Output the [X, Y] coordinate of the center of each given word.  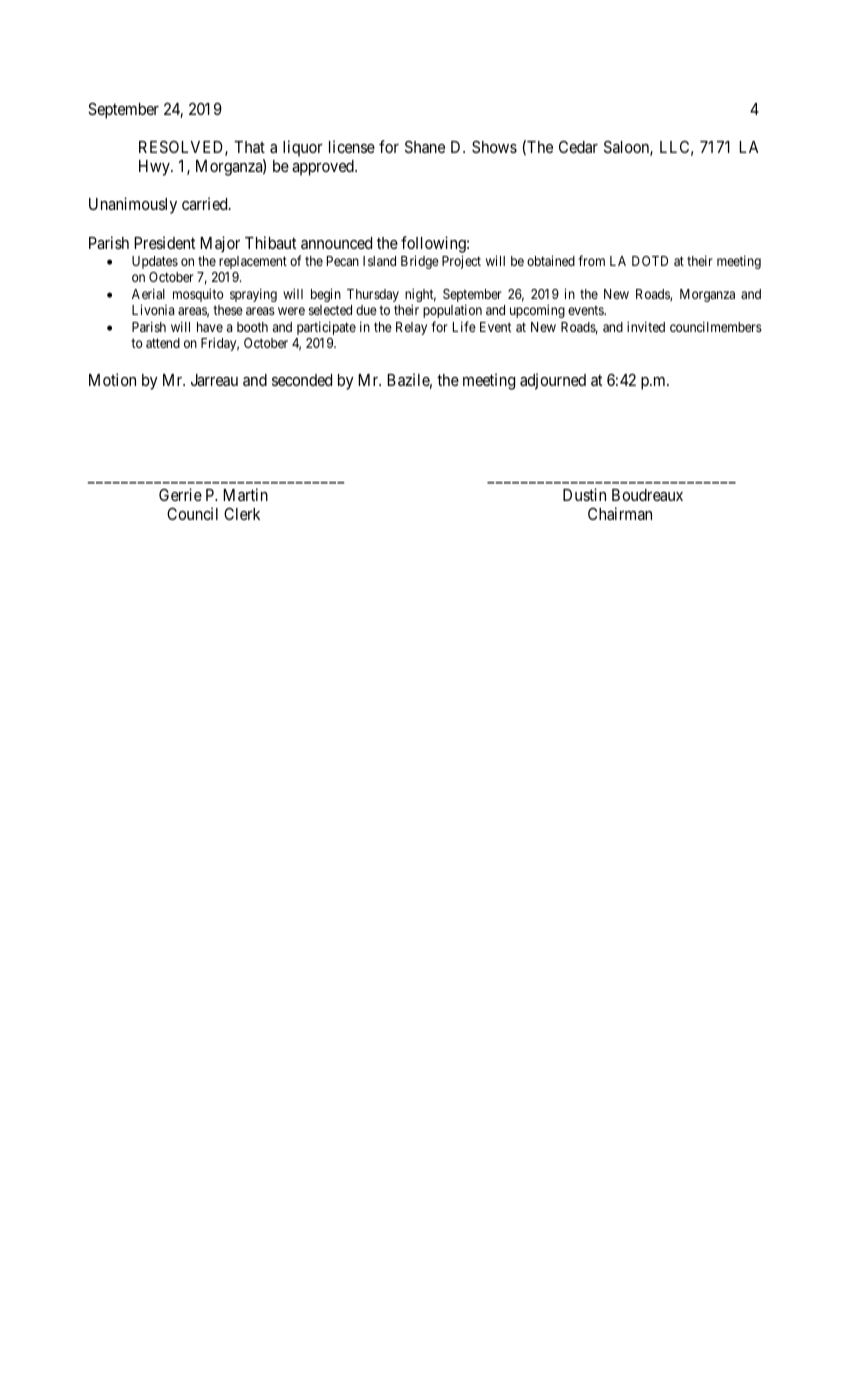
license [352, 146]
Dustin [584, 494]
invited [646, 326]
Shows [494, 146]
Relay [411, 328]
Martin [245, 494]
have [210, 327]
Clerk [242, 513]
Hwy [155, 168]
